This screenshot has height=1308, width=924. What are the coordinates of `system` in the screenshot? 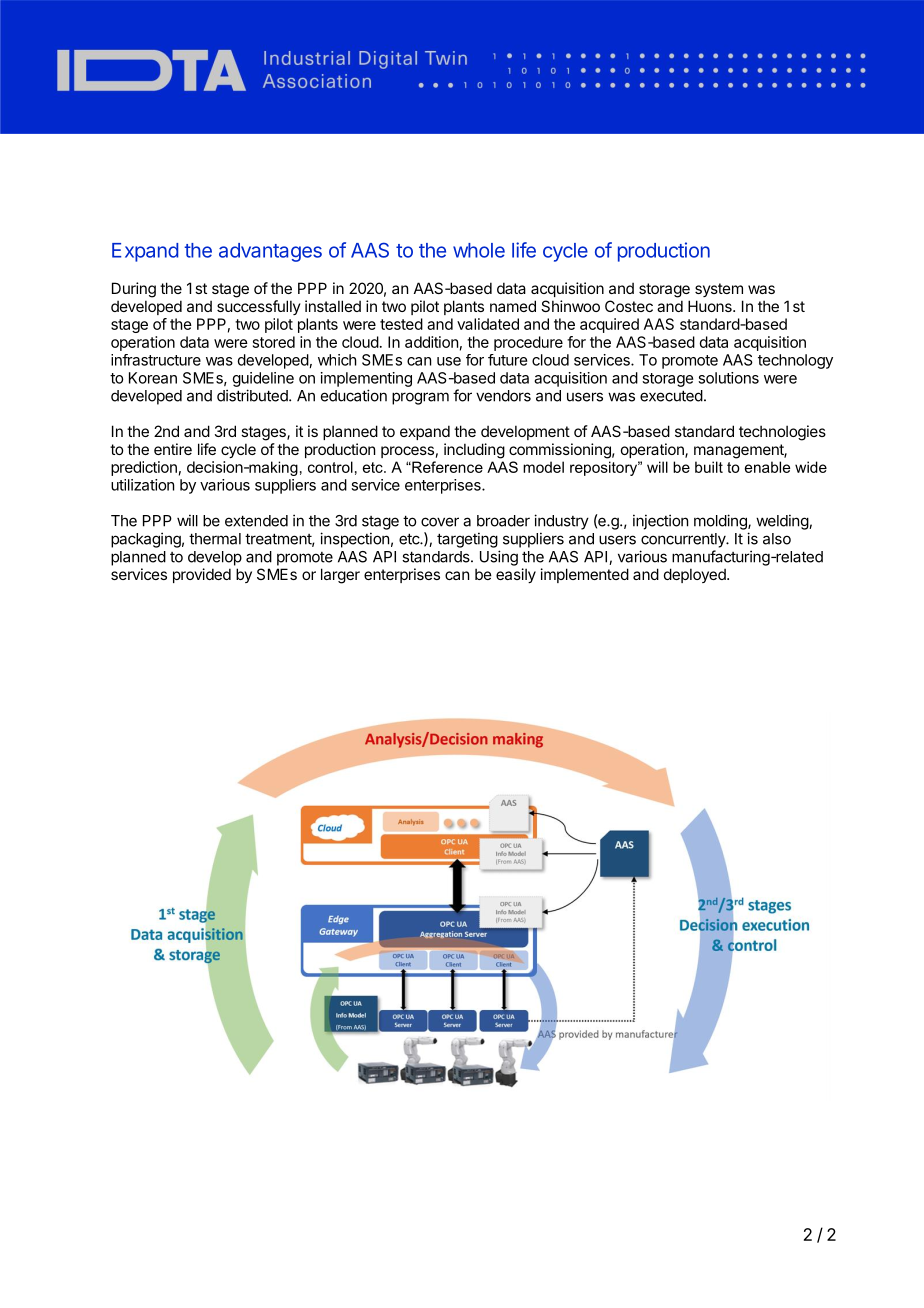 It's located at (719, 290).
